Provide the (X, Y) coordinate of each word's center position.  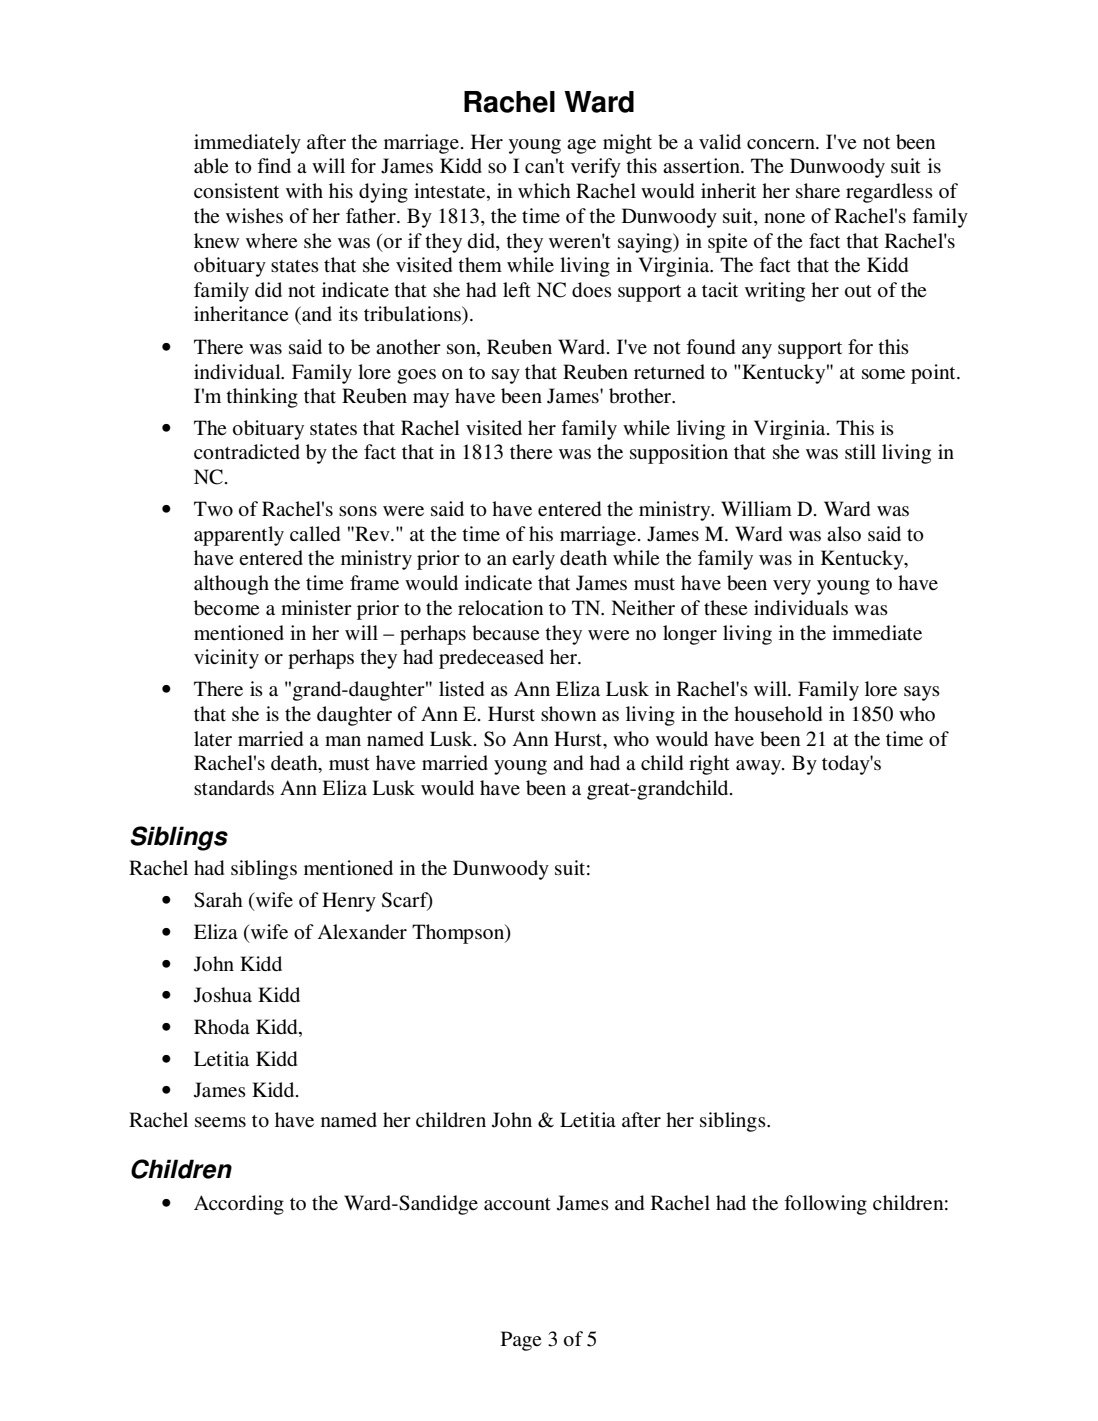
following (825, 1205)
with (304, 190)
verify (596, 168)
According (239, 1205)
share (818, 191)
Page (521, 1341)
